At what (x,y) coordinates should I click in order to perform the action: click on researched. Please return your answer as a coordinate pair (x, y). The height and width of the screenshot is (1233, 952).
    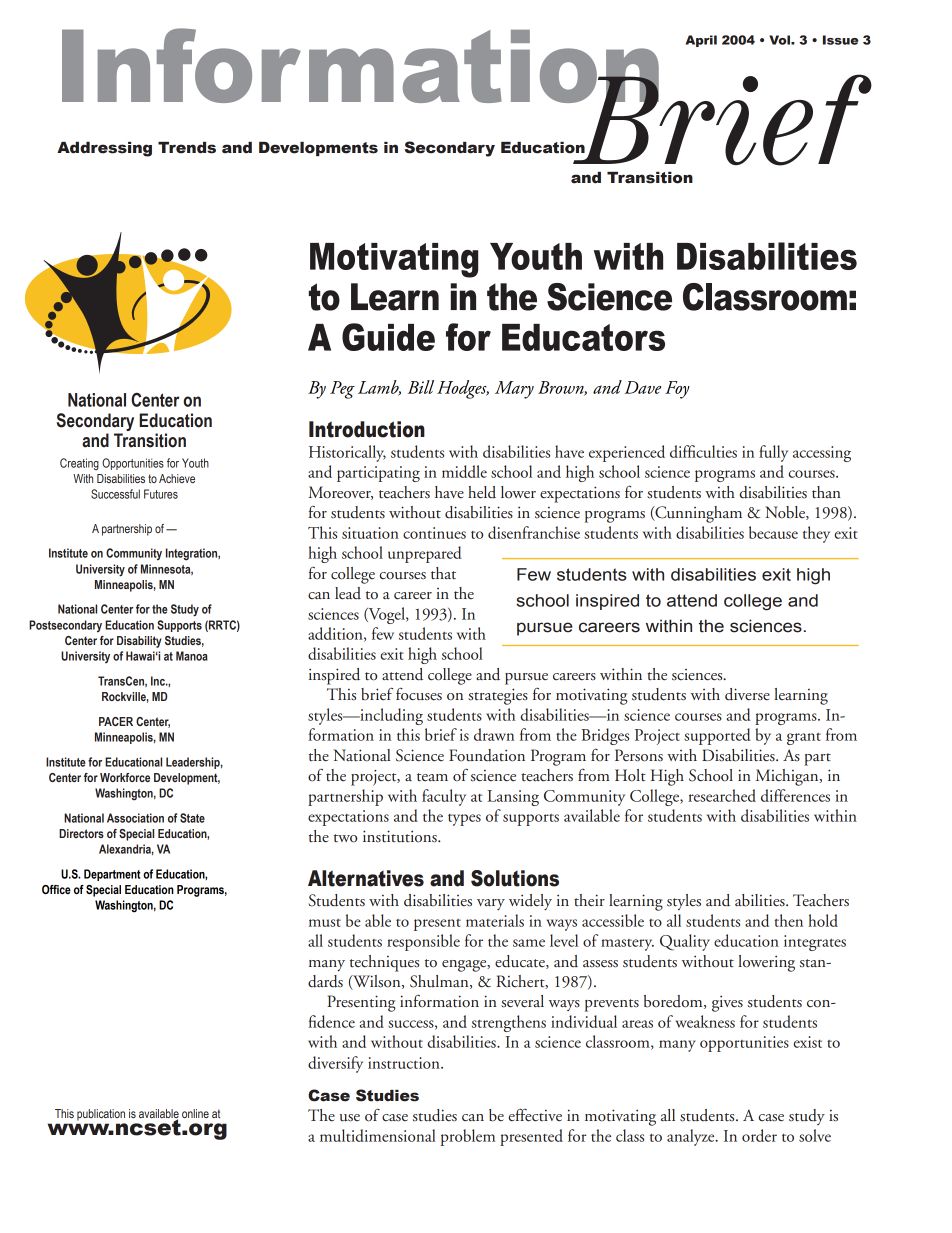
    Looking at the image, I should click on (722, 795).
